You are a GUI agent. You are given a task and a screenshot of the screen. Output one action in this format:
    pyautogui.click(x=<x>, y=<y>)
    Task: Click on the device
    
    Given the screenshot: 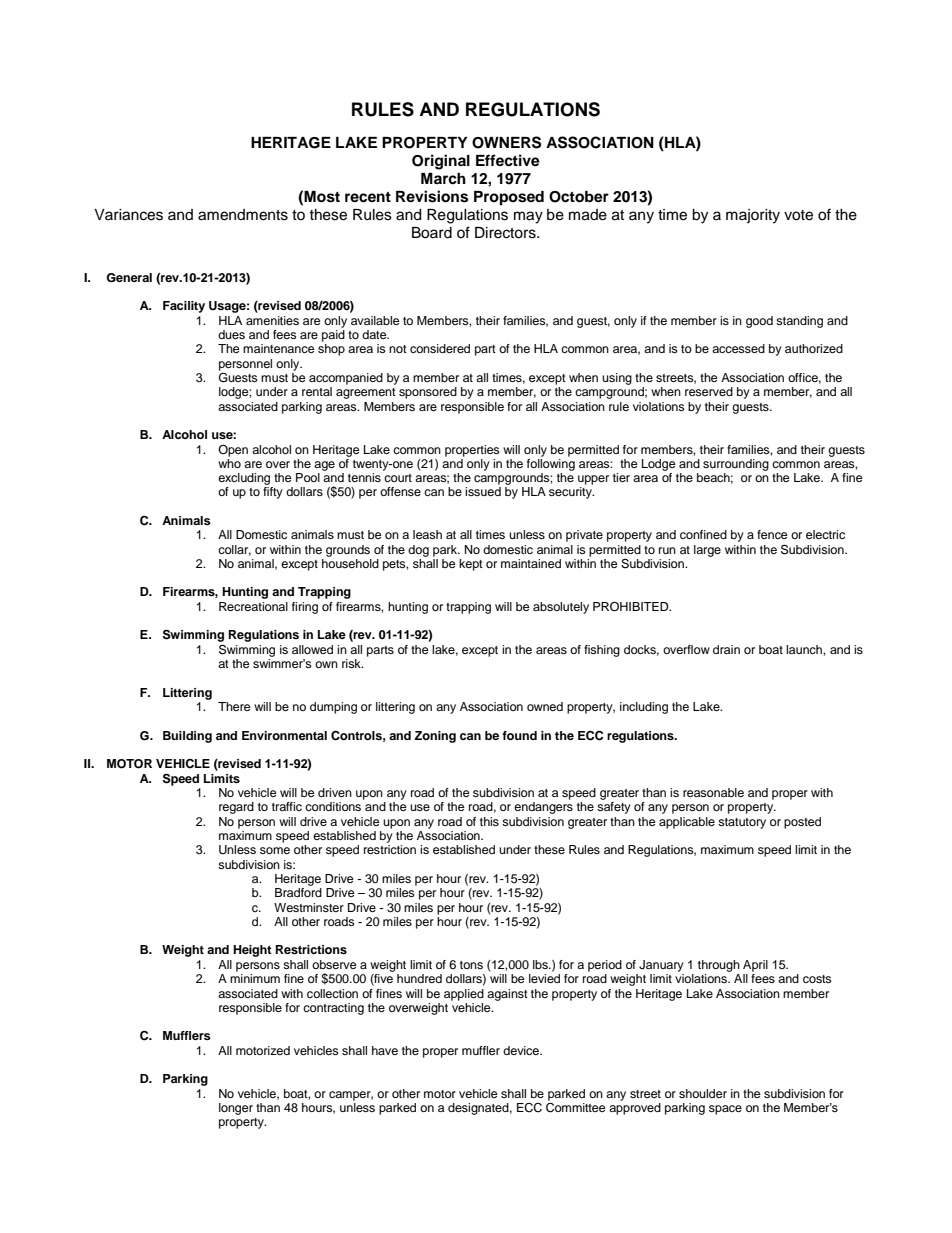 What is the action you would take?
    pyautogui.click(x=522, y=1050)
